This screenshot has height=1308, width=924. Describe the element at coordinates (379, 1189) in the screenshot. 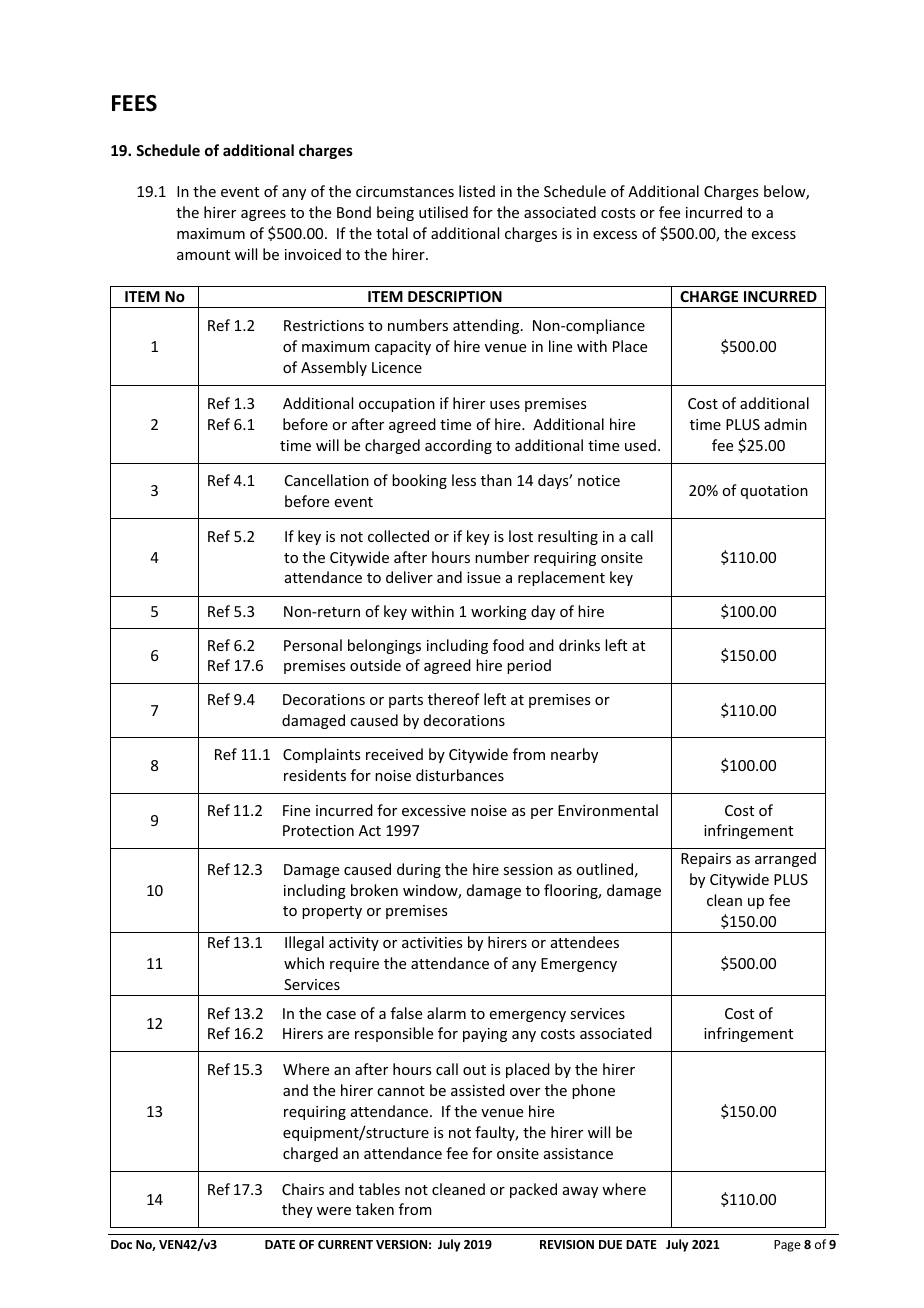

I see `tables` at that location.
